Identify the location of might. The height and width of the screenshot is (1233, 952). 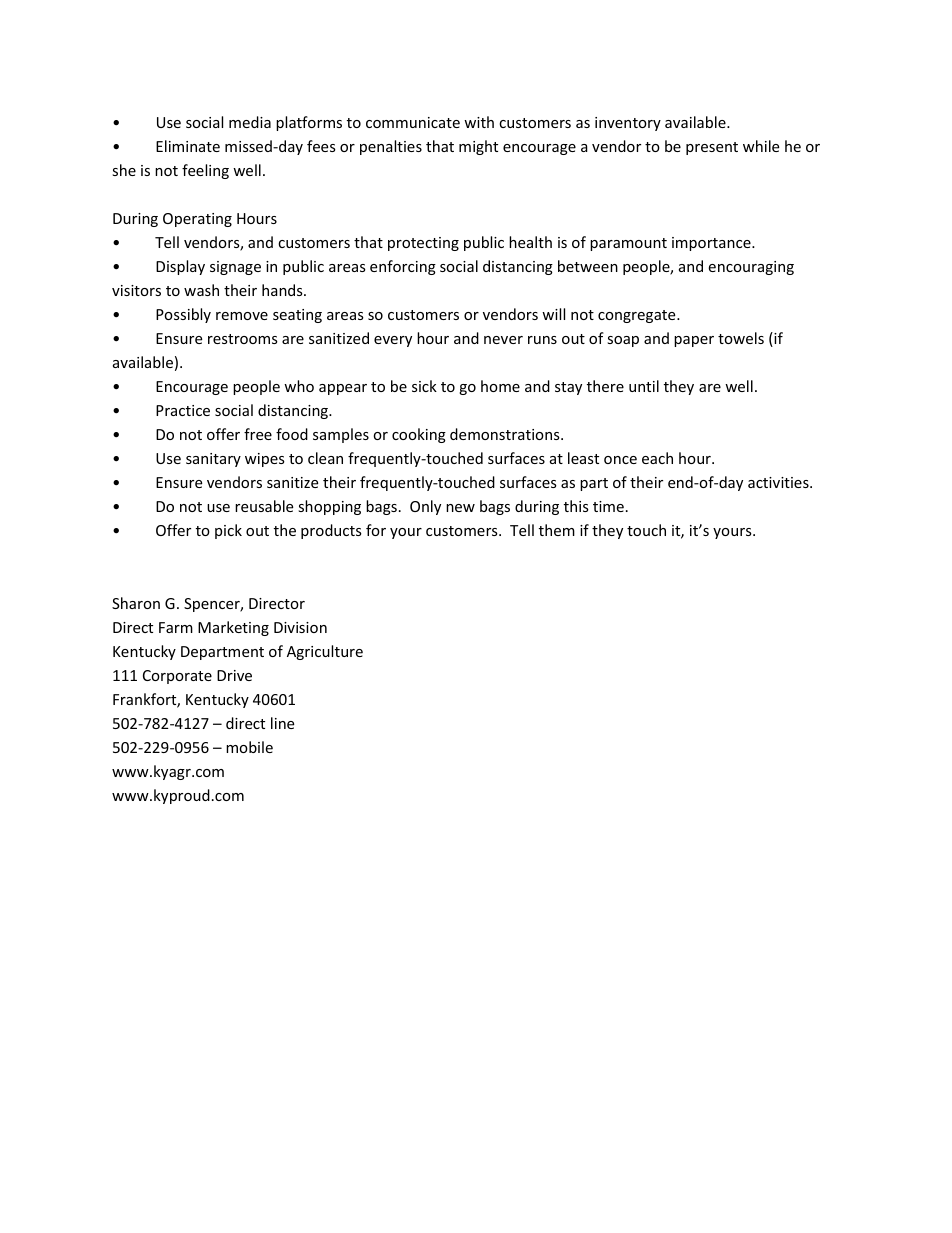
(478, 147).
